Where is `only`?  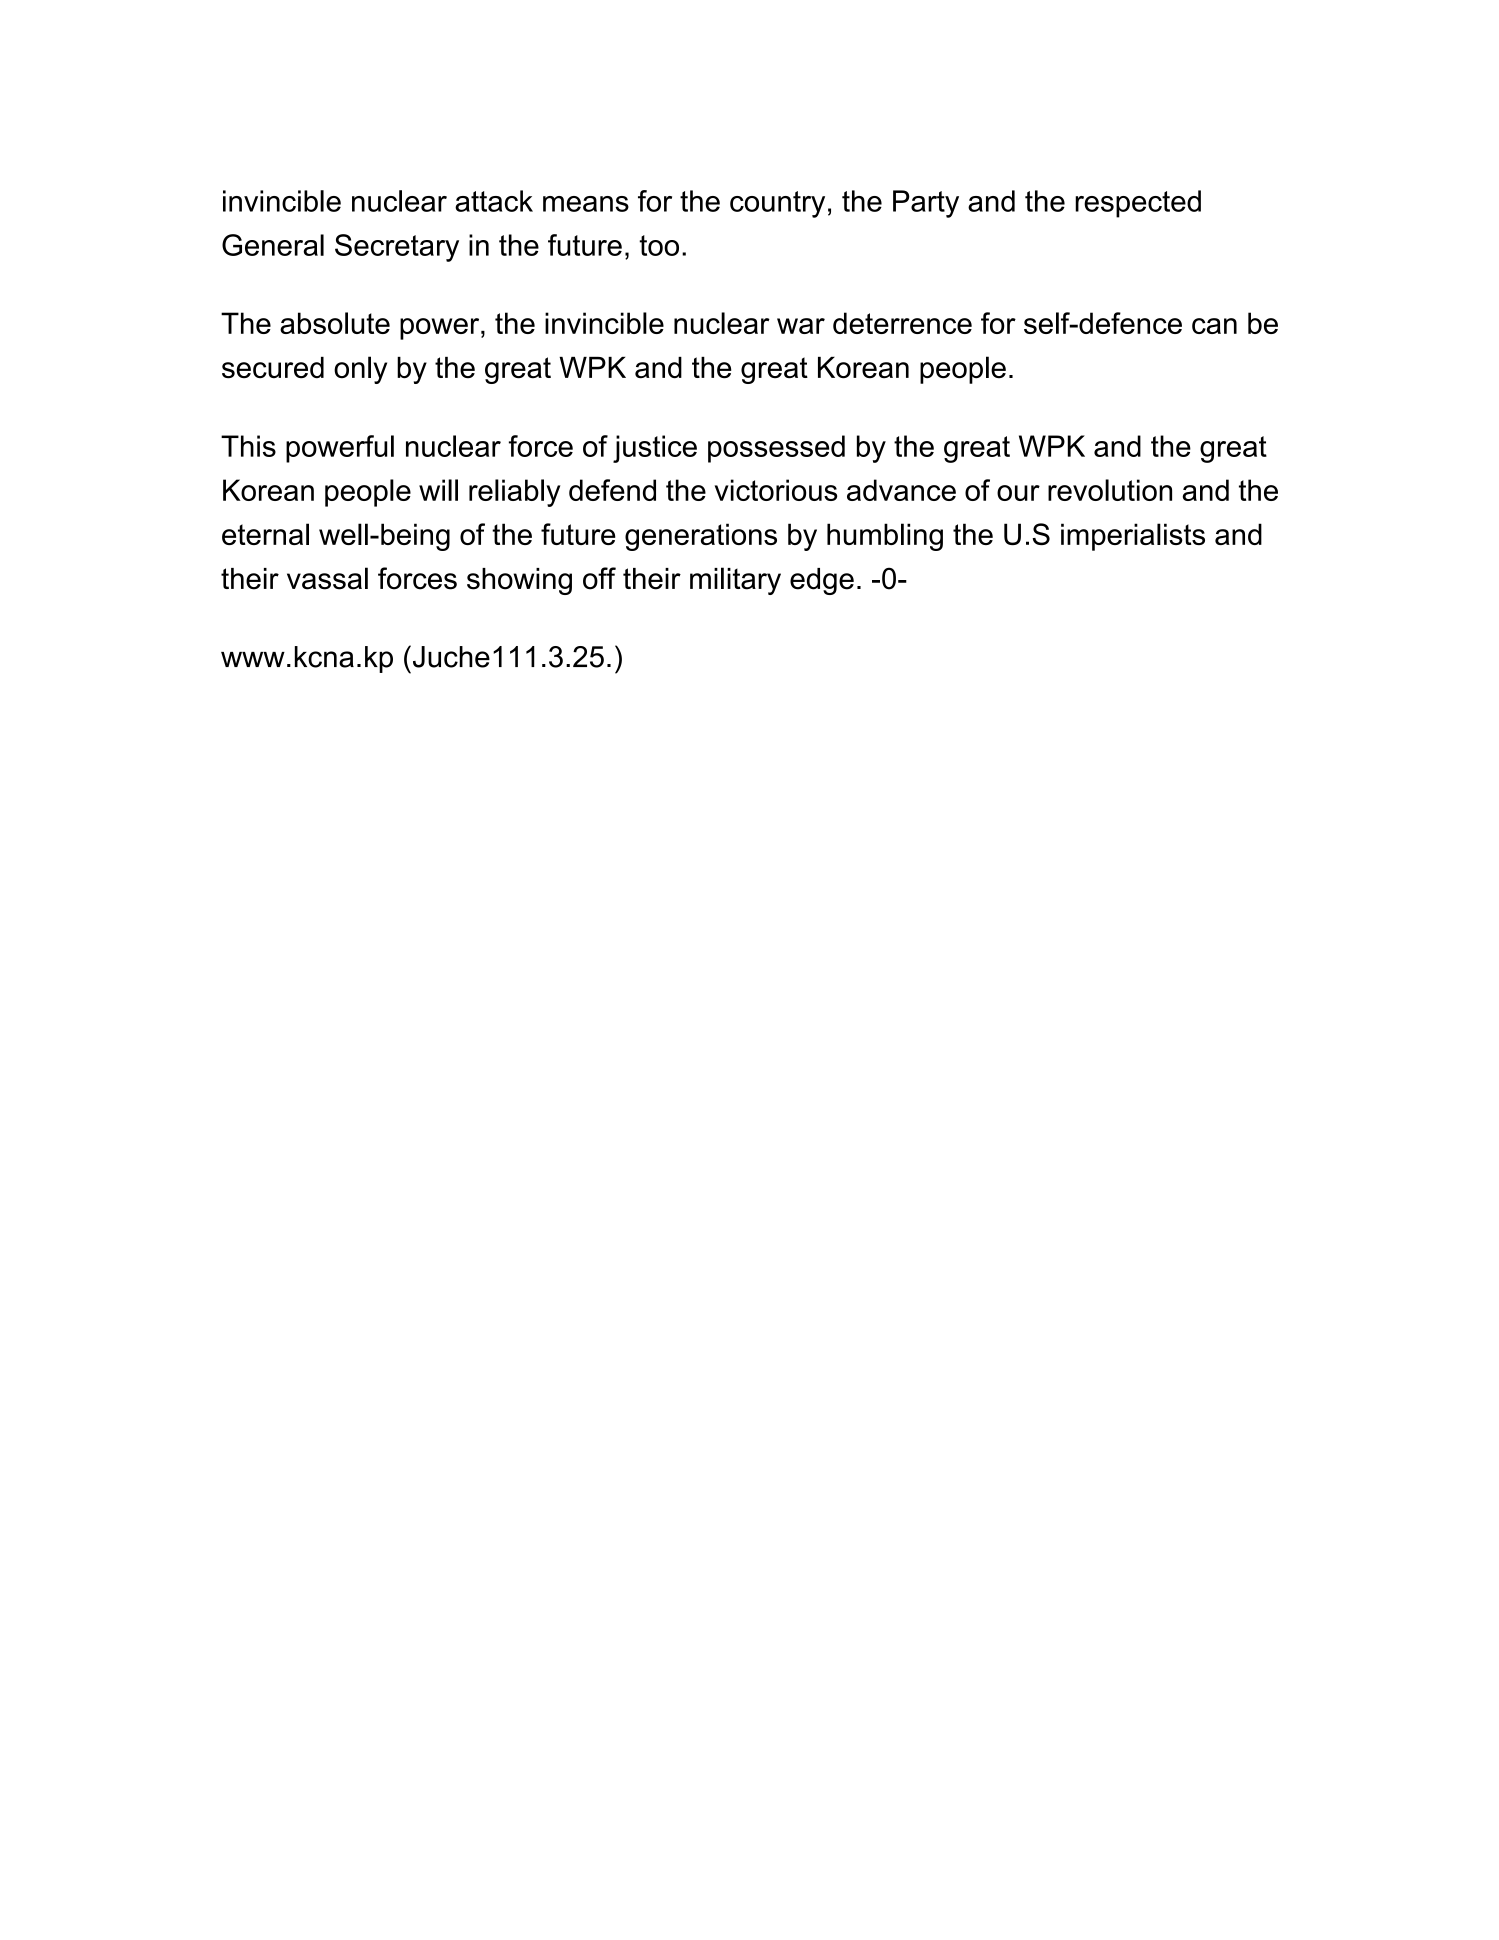 only is located at coordinates (360, 370).
